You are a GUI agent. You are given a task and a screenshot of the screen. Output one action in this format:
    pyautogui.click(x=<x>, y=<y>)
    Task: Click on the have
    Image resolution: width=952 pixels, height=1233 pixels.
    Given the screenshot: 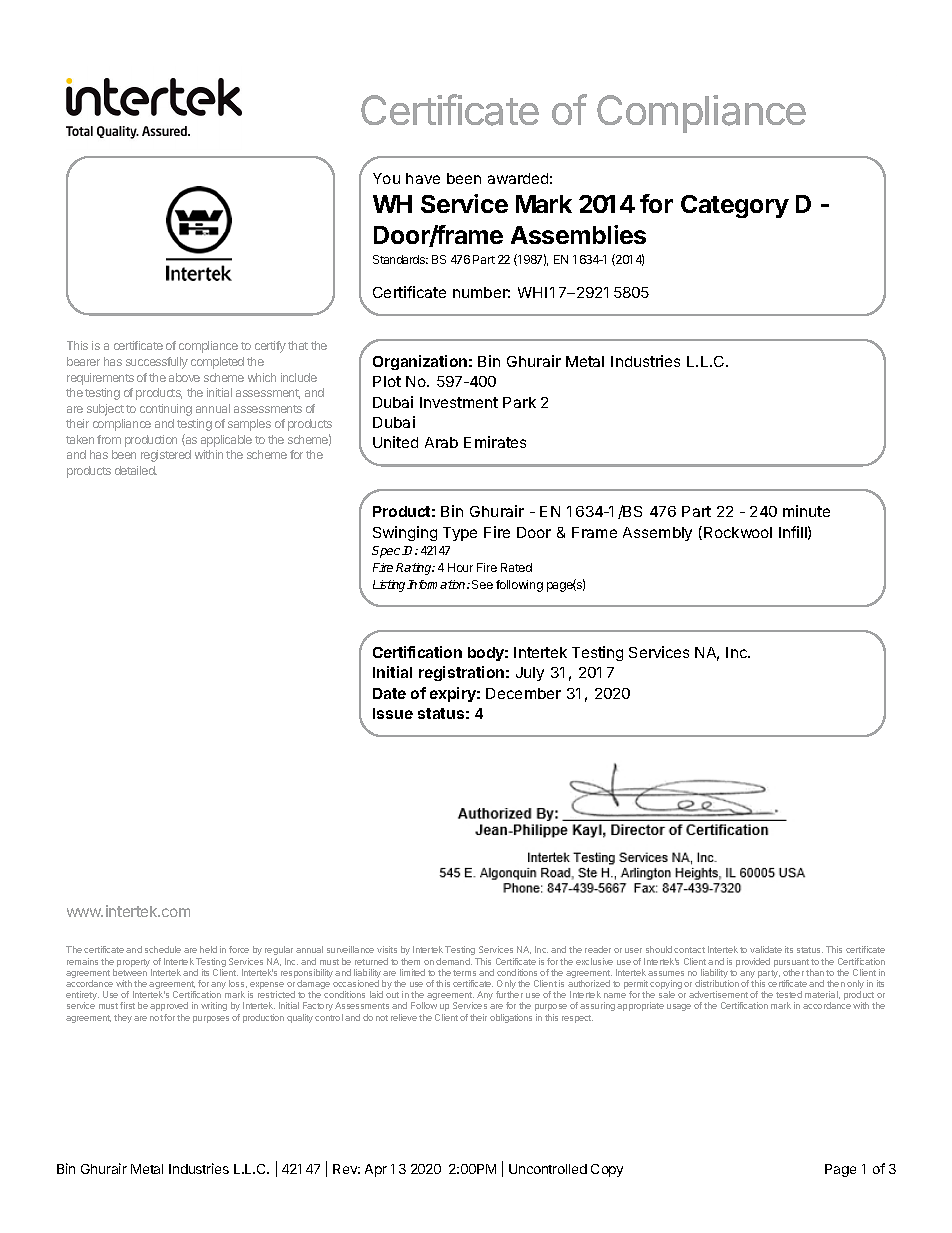 What is the action you would take?
    pyautogui.click(x=423, y=178)
